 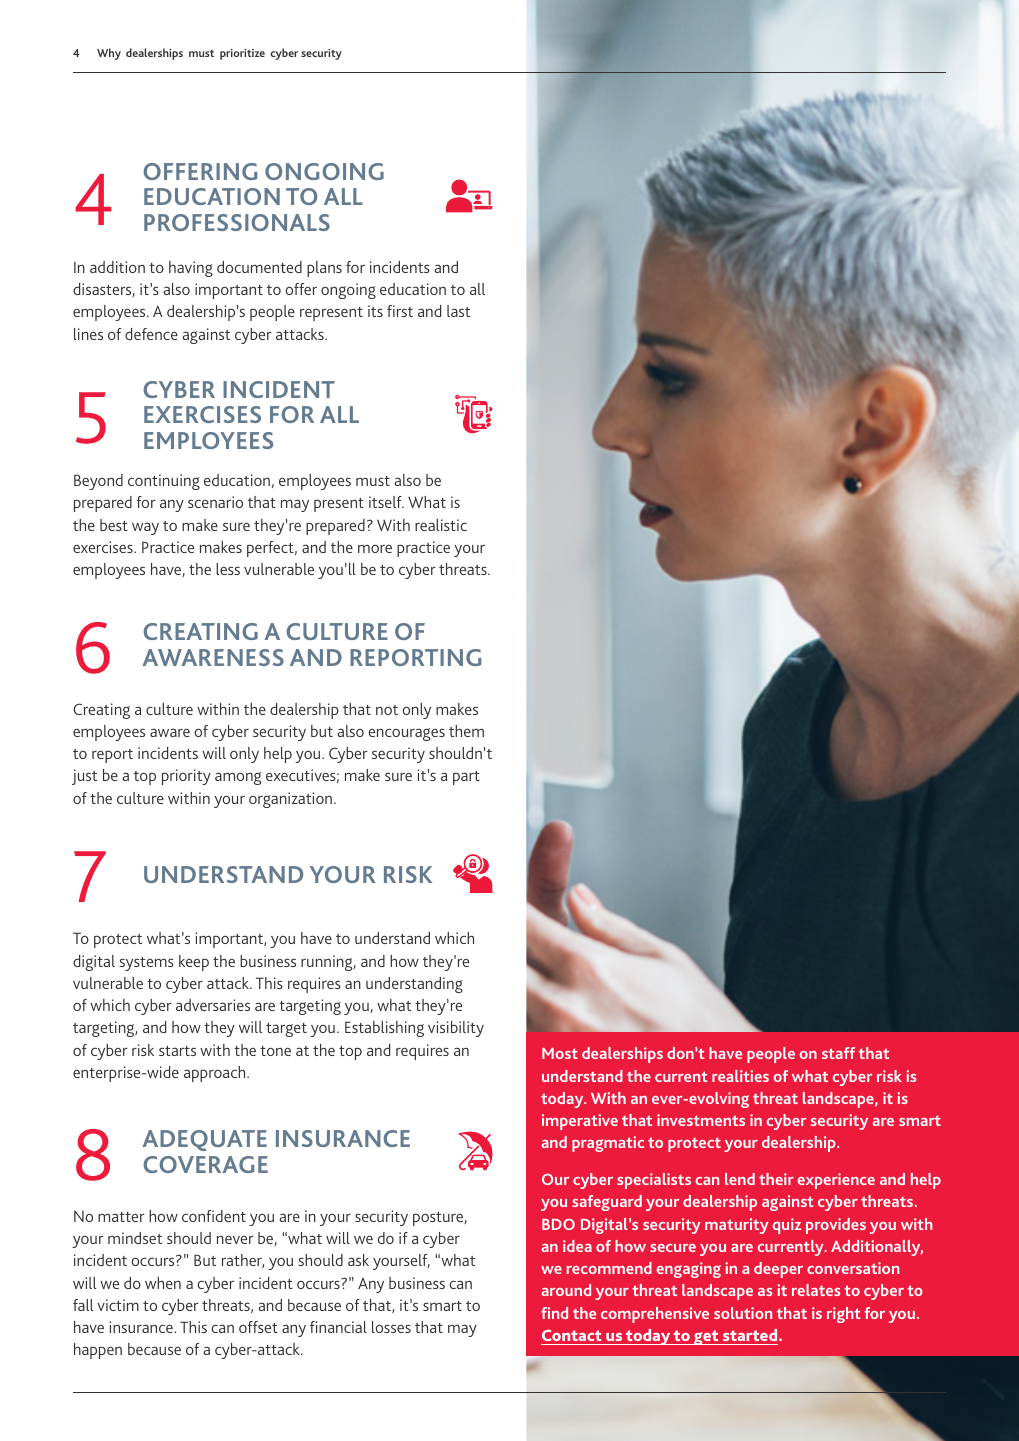 What do you see at coordinates (458, 311) in the screenshot?
I see `last` at bounding box center [458, 311].
